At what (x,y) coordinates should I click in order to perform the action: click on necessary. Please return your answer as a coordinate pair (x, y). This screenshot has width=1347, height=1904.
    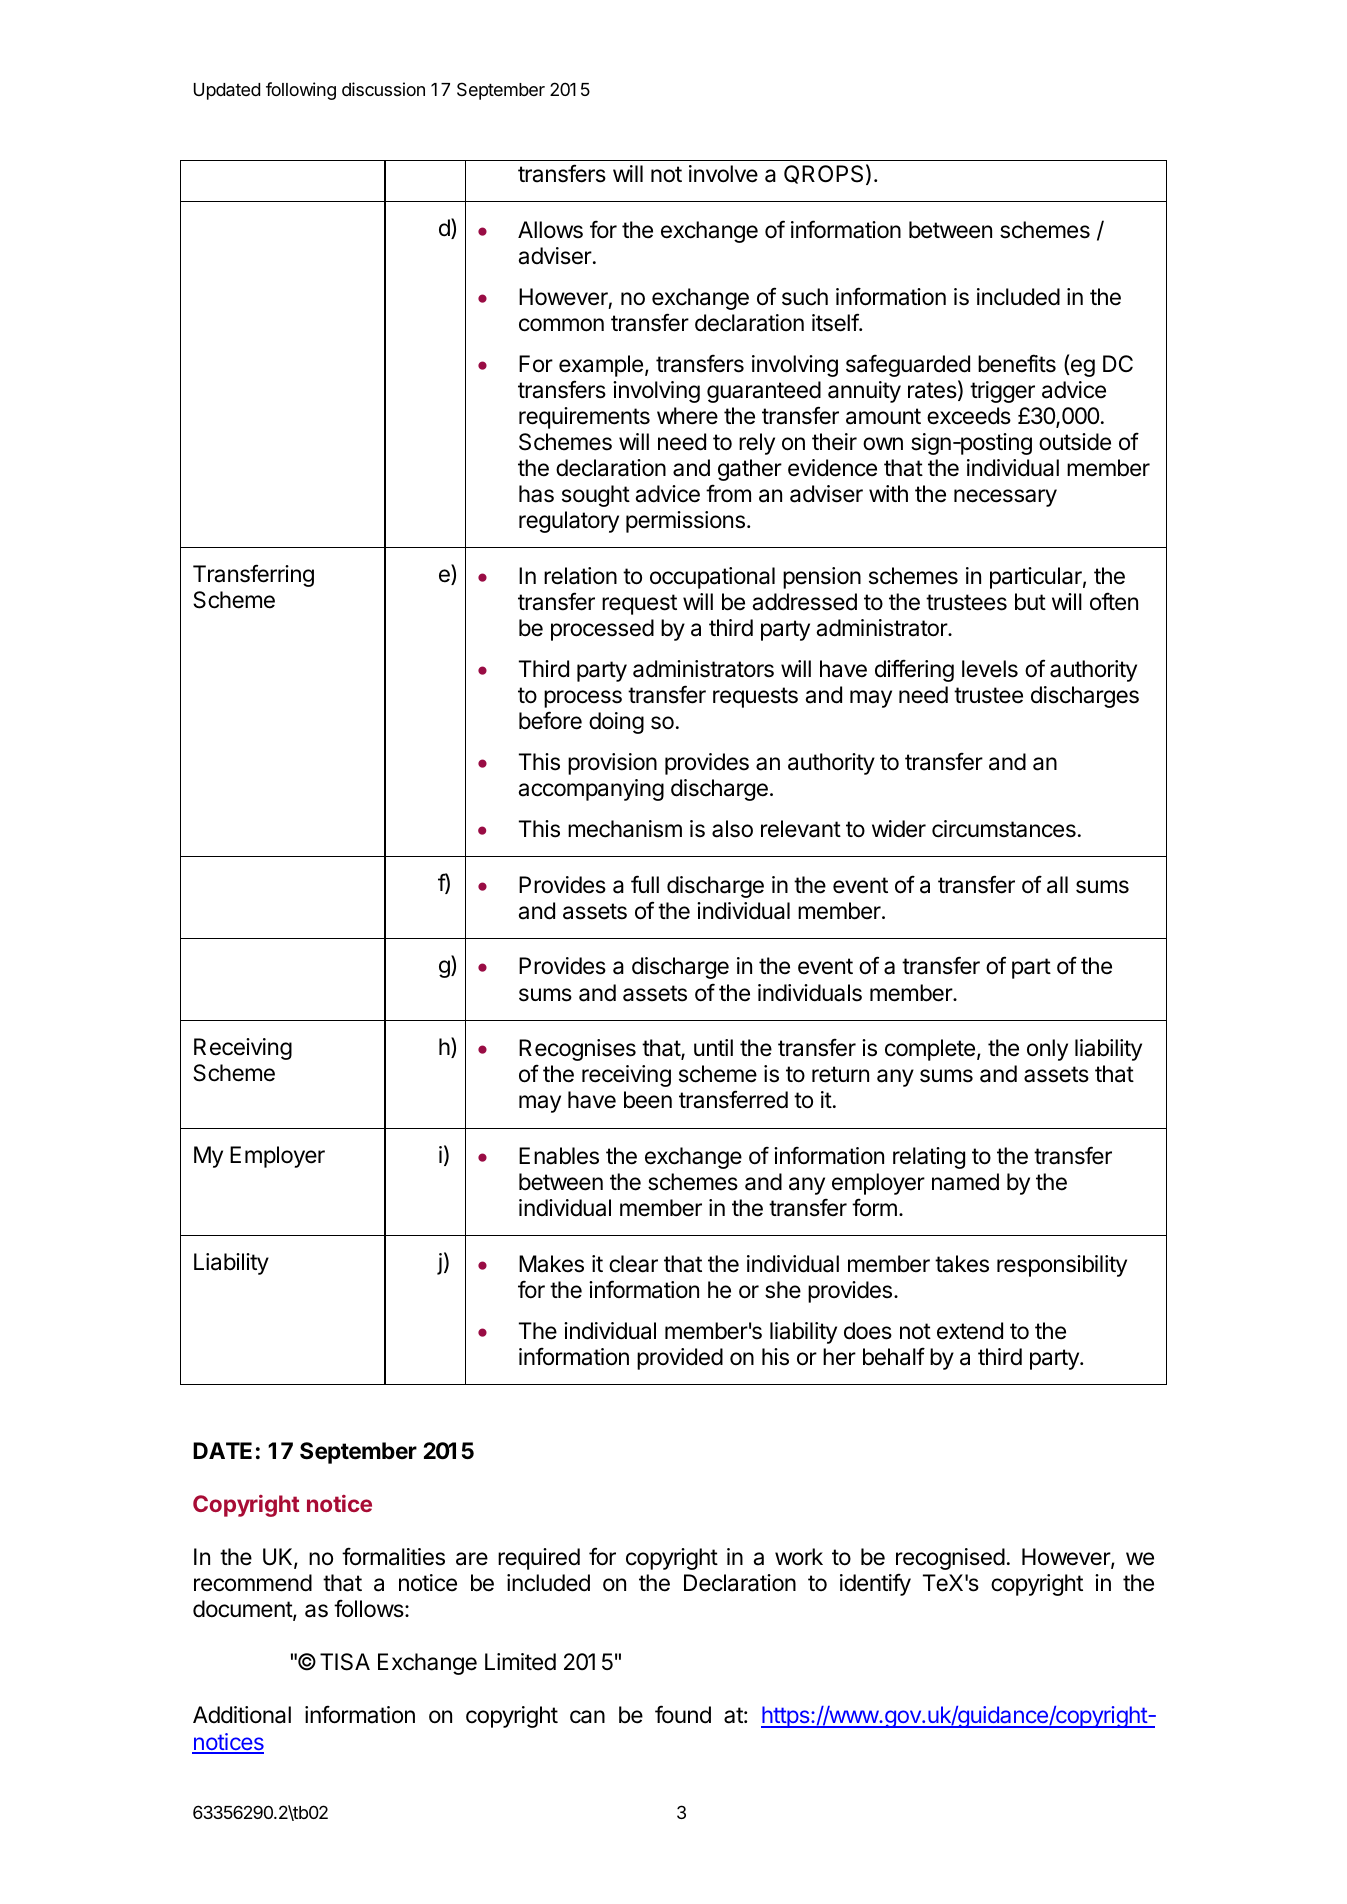
    Looking at the image, I should click on (1005, 498).
